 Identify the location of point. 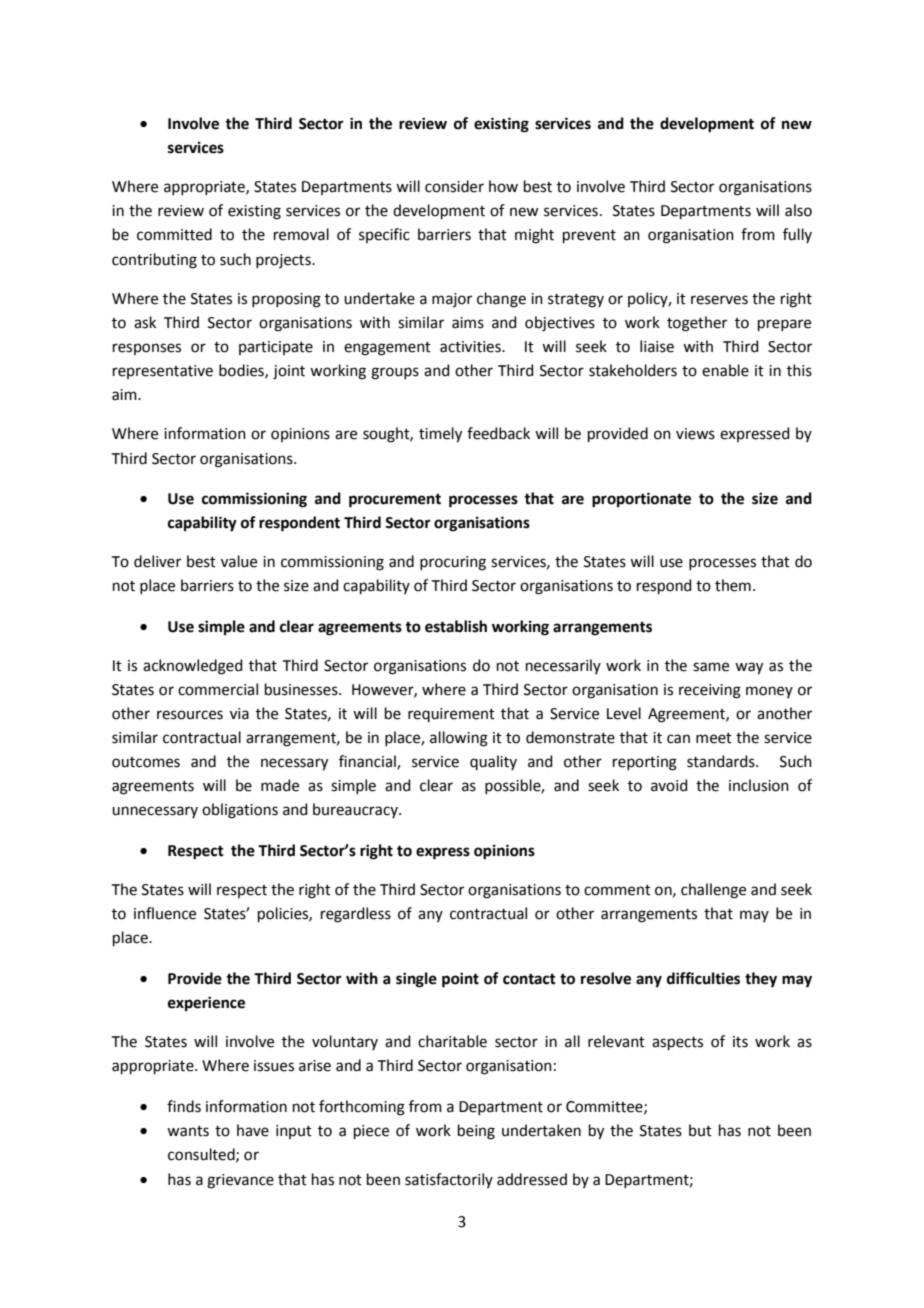
(460, 980).
